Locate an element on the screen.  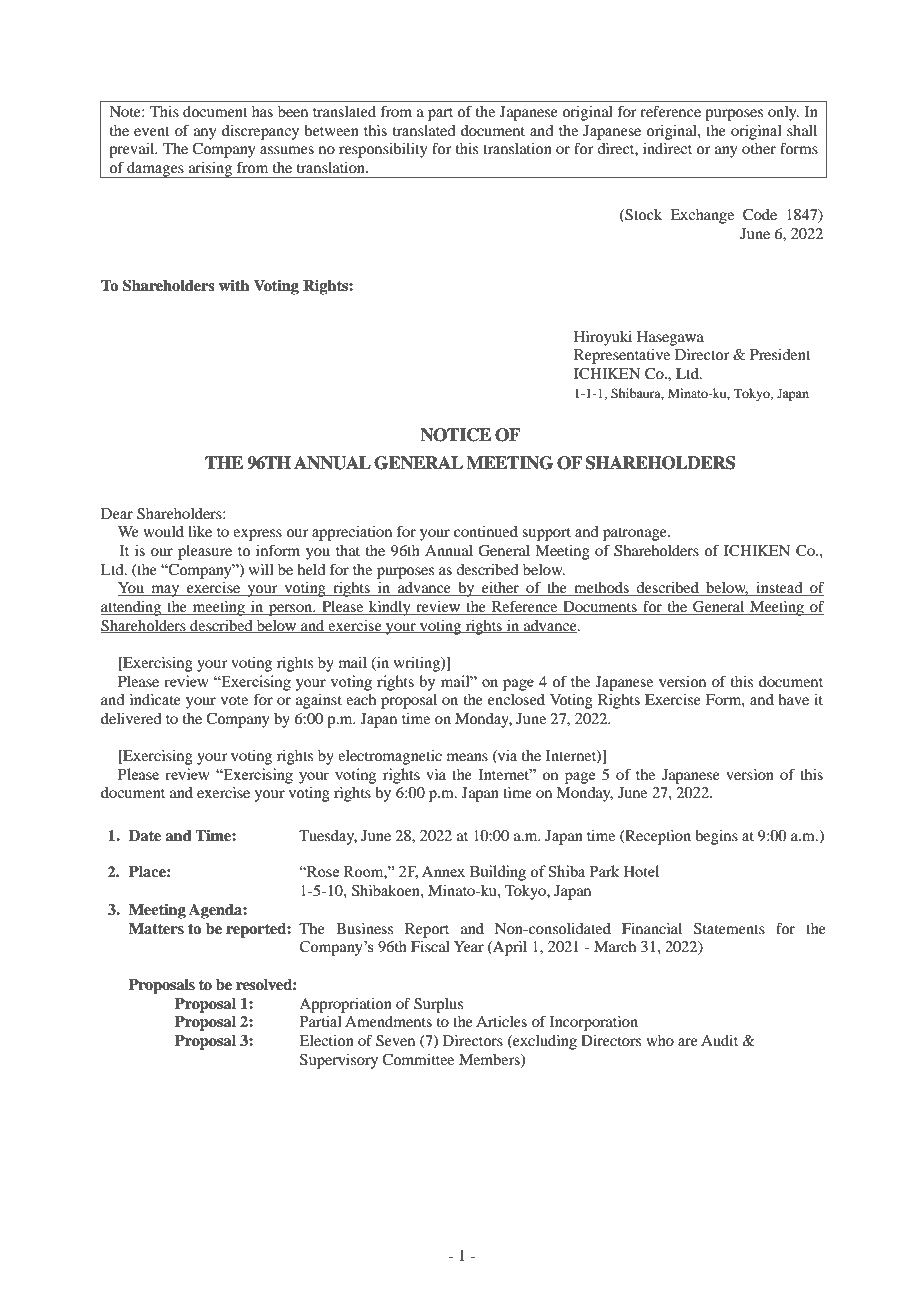
begins is located at coordinates (716, 837).
